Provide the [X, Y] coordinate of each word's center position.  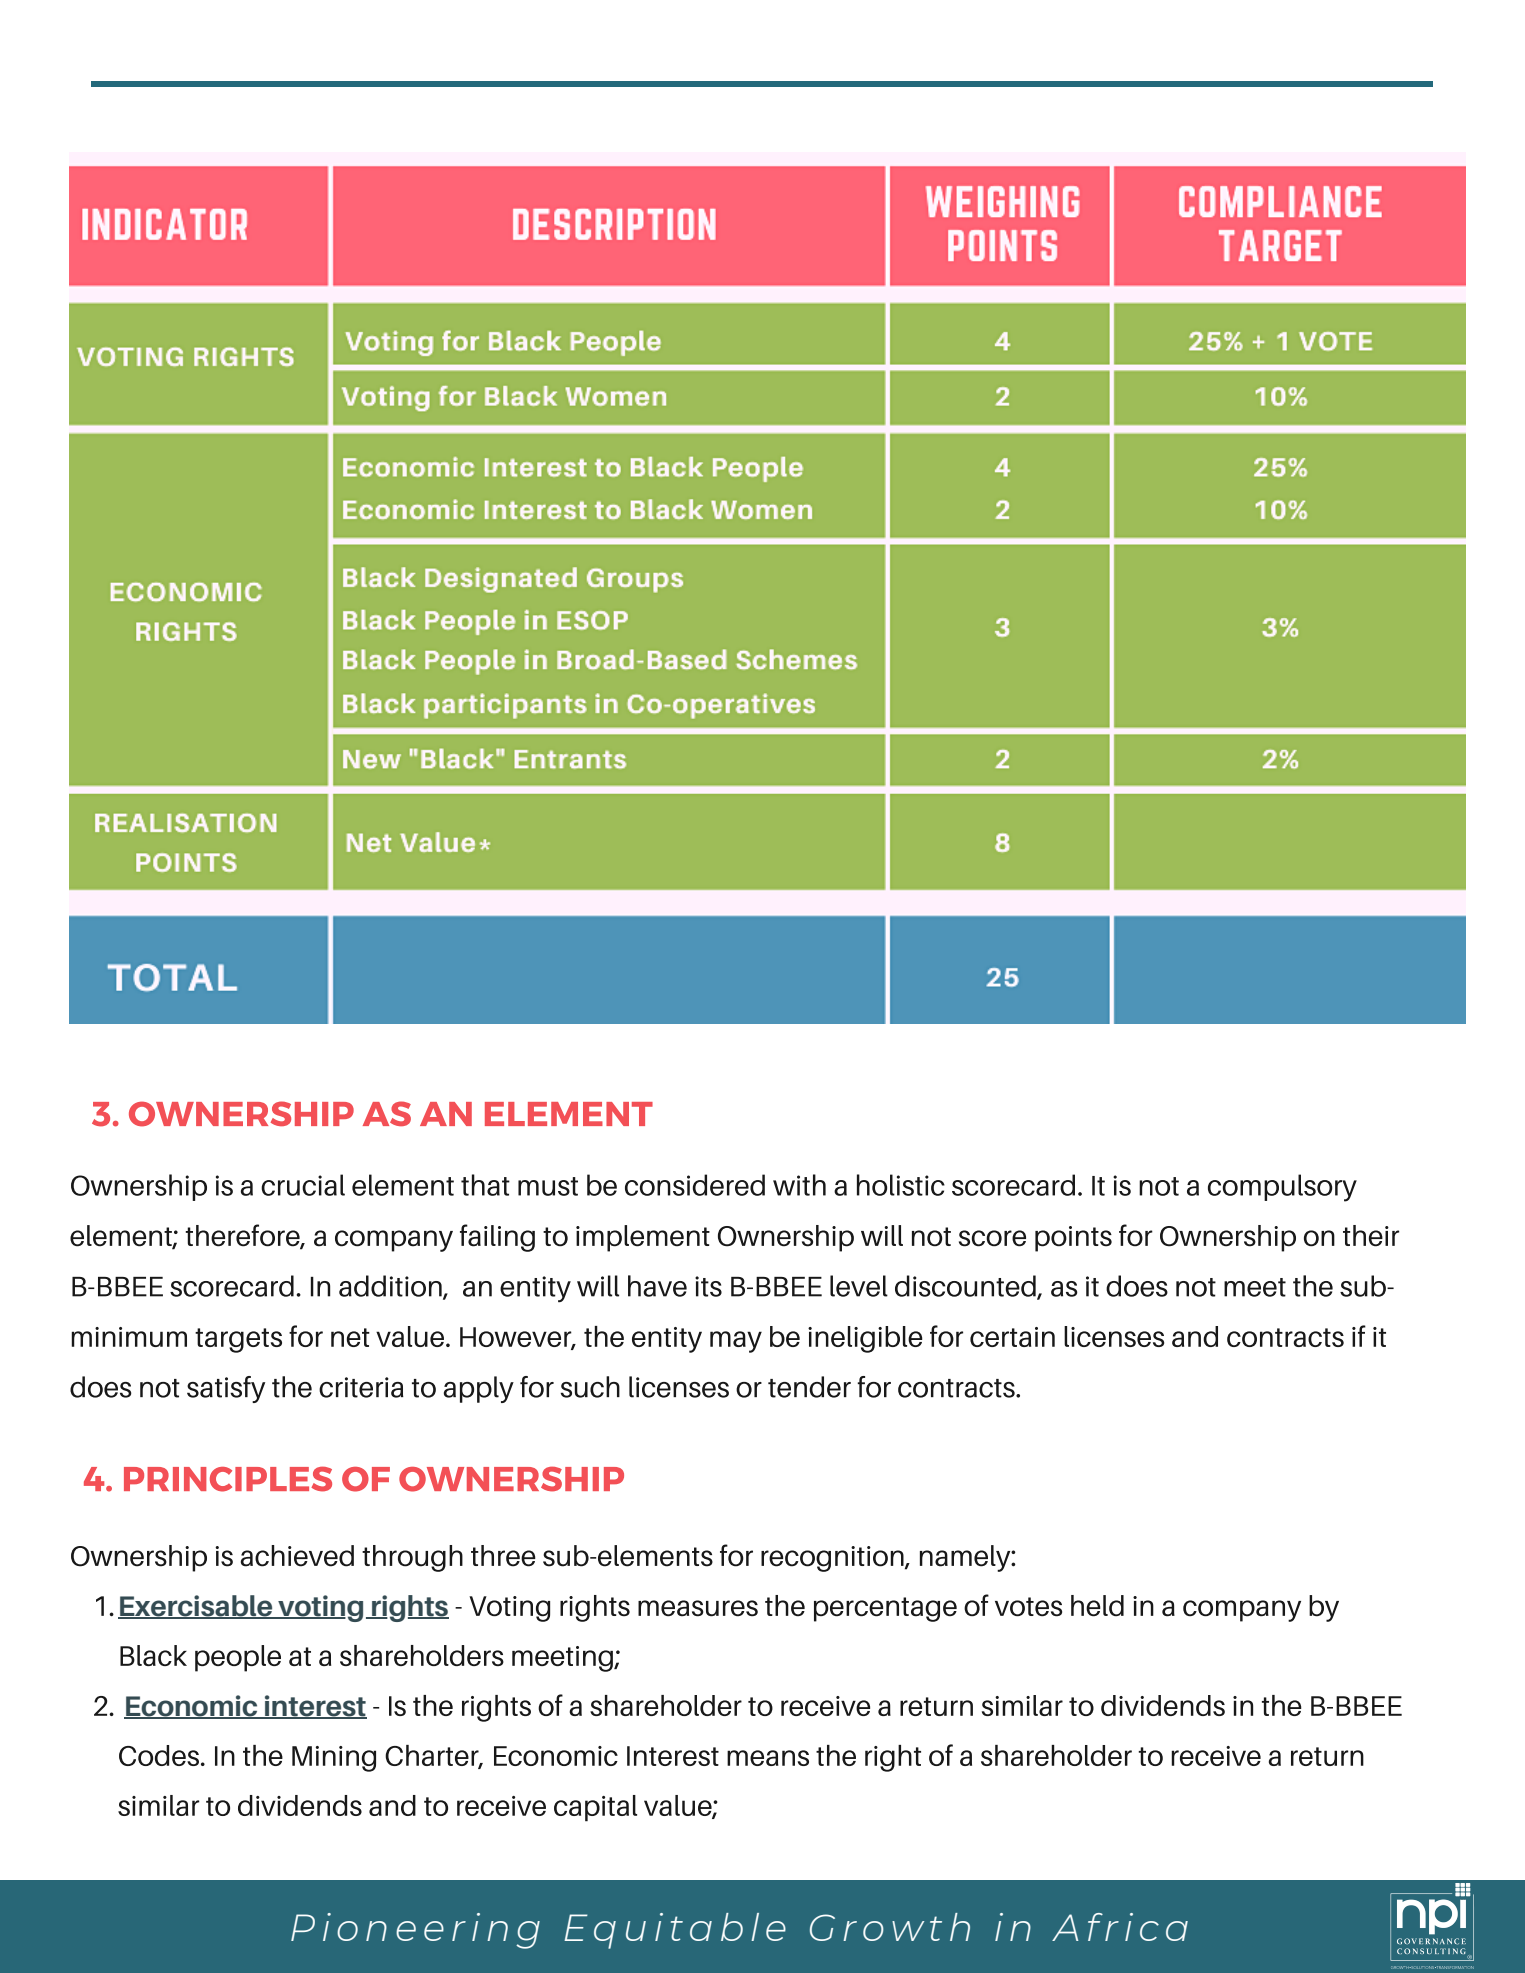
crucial [303, 1185]
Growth [890, 1927]
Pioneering [415, 1931]
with [799, 1185]
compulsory [1282, 1188]
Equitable [675, 1931]
